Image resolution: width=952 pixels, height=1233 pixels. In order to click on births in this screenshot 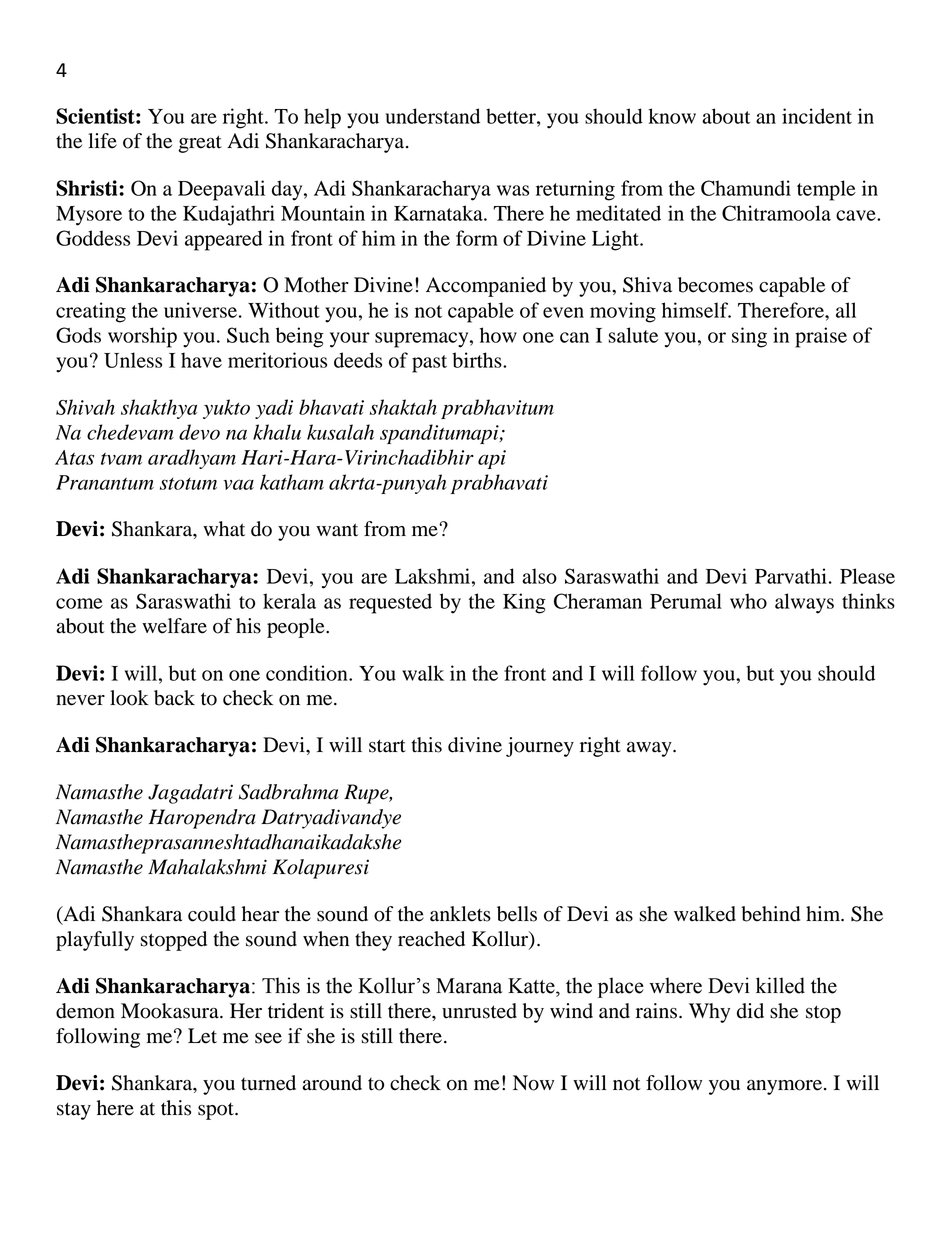, I will do `click(478, 360)`.
